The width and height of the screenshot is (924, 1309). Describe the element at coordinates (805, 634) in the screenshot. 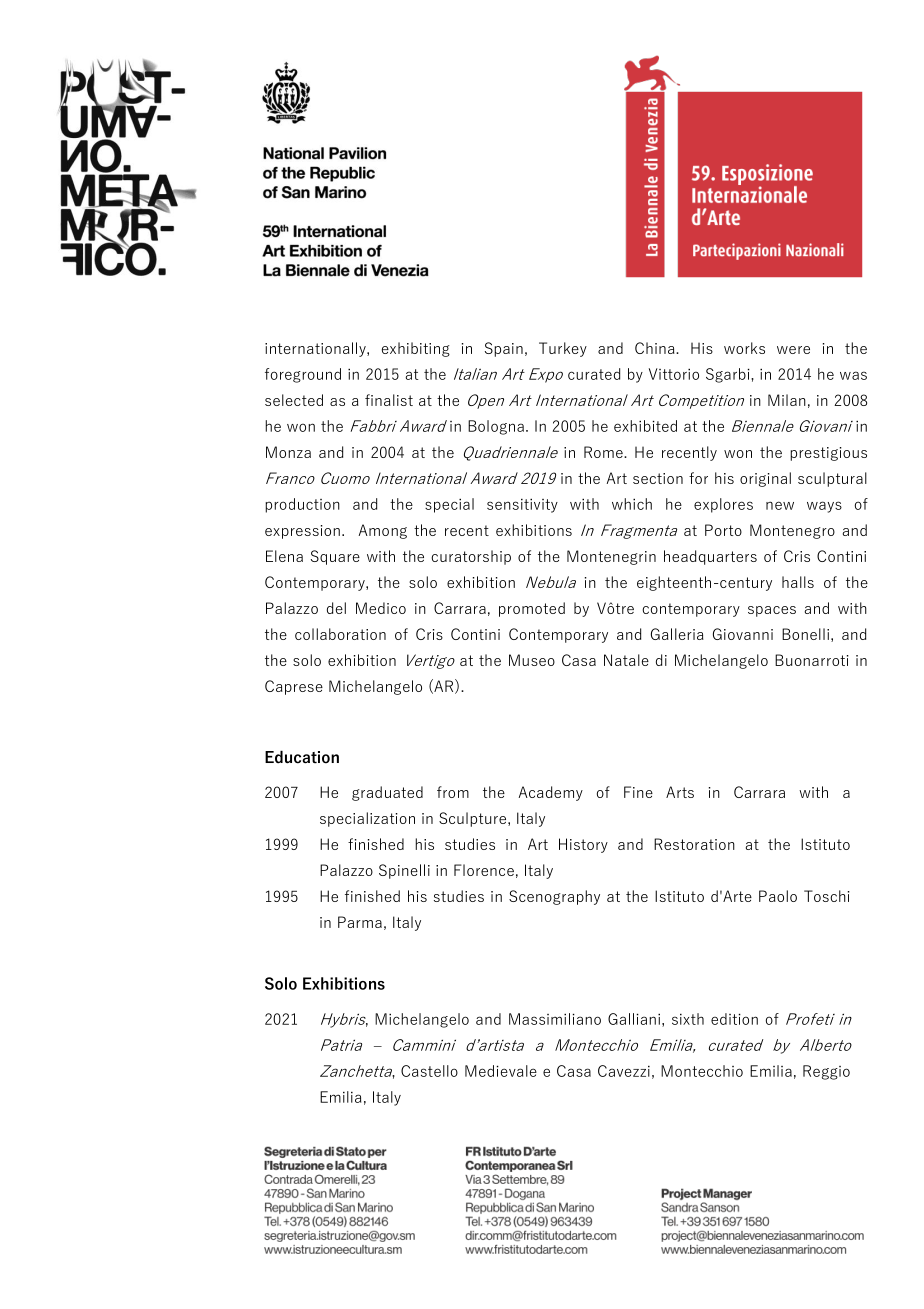

I see `Bonelli` at that location.
